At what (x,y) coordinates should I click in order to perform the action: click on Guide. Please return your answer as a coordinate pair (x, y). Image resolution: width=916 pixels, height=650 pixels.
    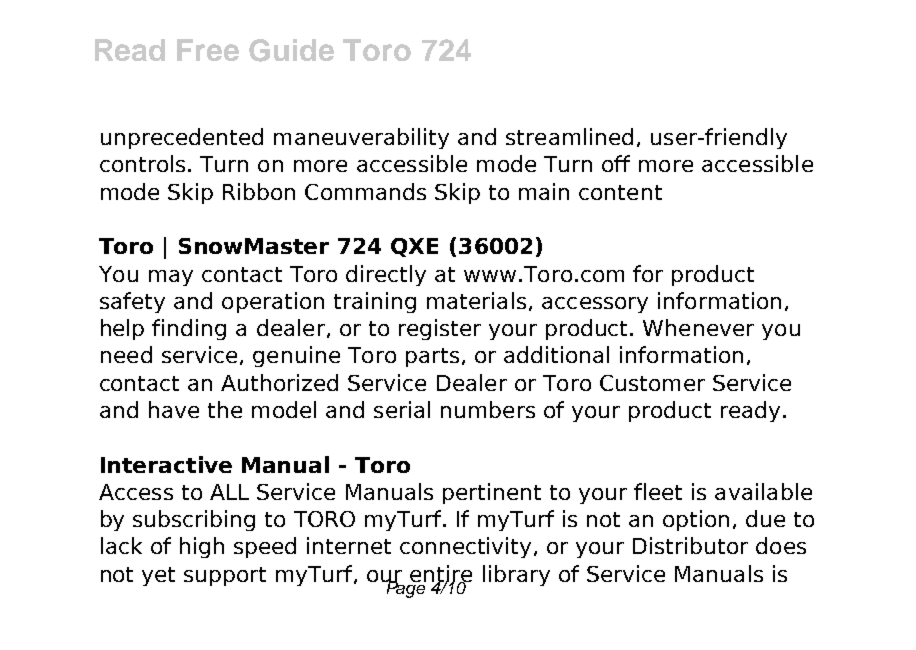
    Looking at the image, I should click on (291, 50).
